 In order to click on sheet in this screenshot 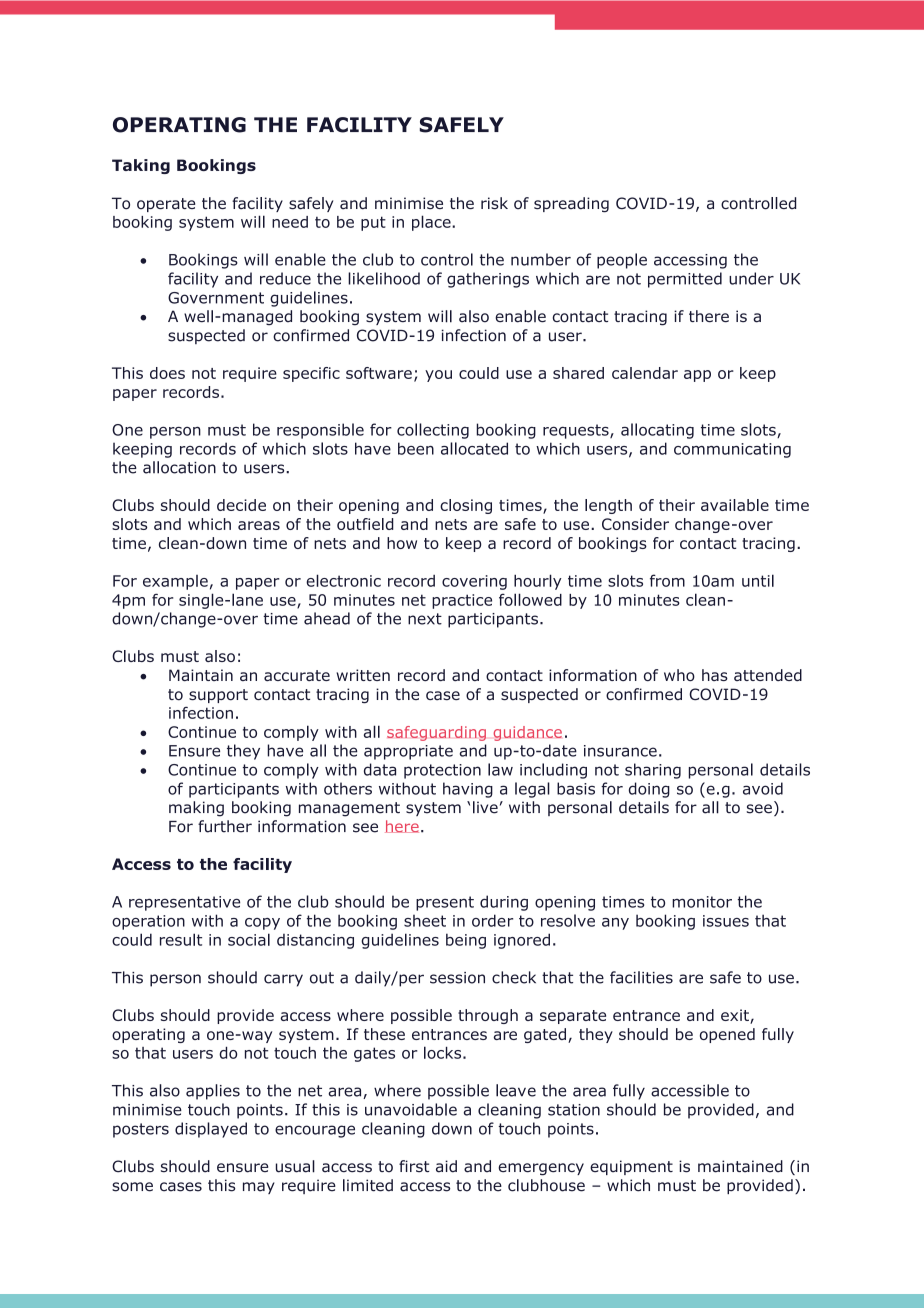, I will do `click(425, 921)`.
